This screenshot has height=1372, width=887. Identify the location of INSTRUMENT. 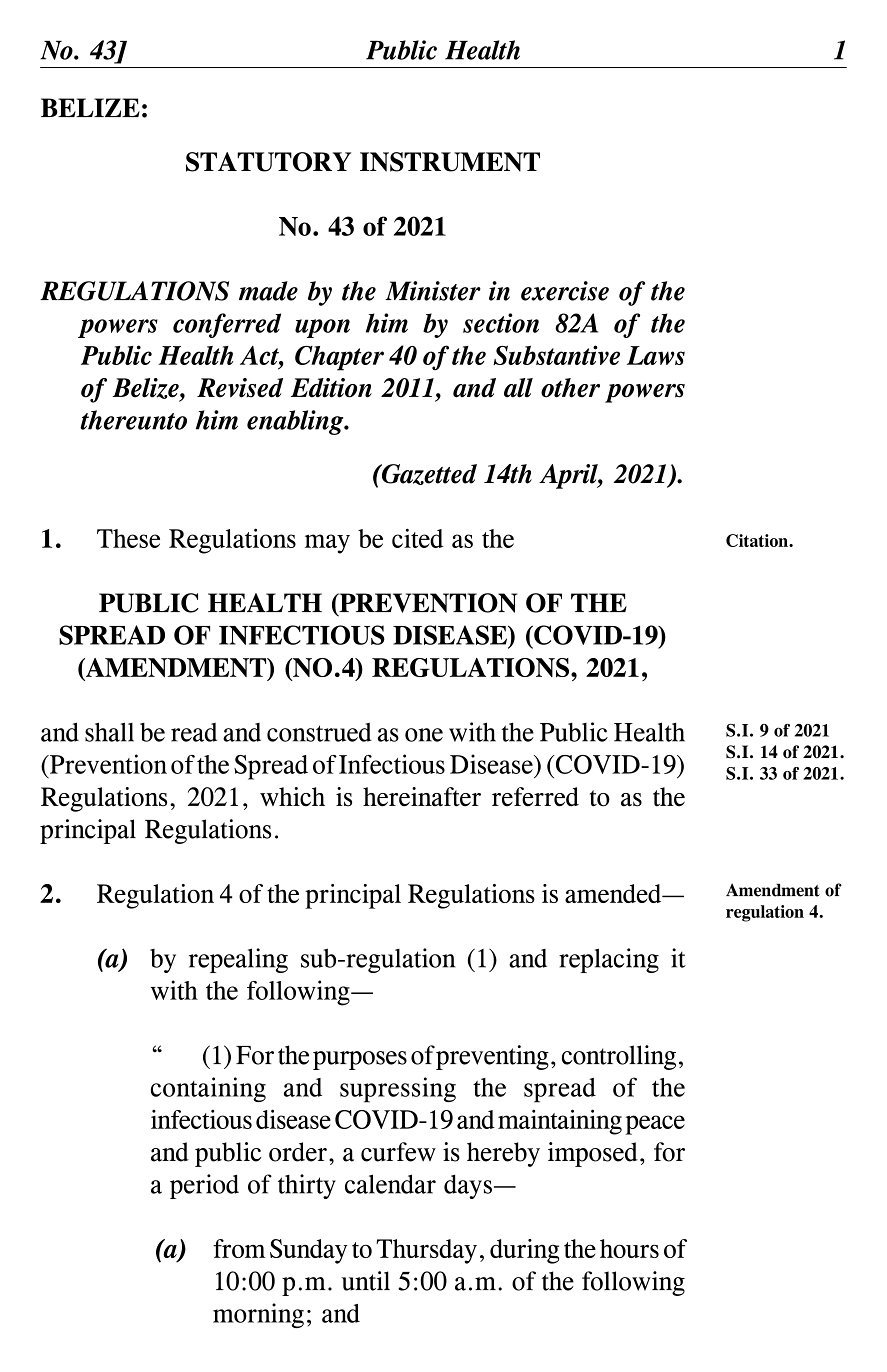
(450, 162).
